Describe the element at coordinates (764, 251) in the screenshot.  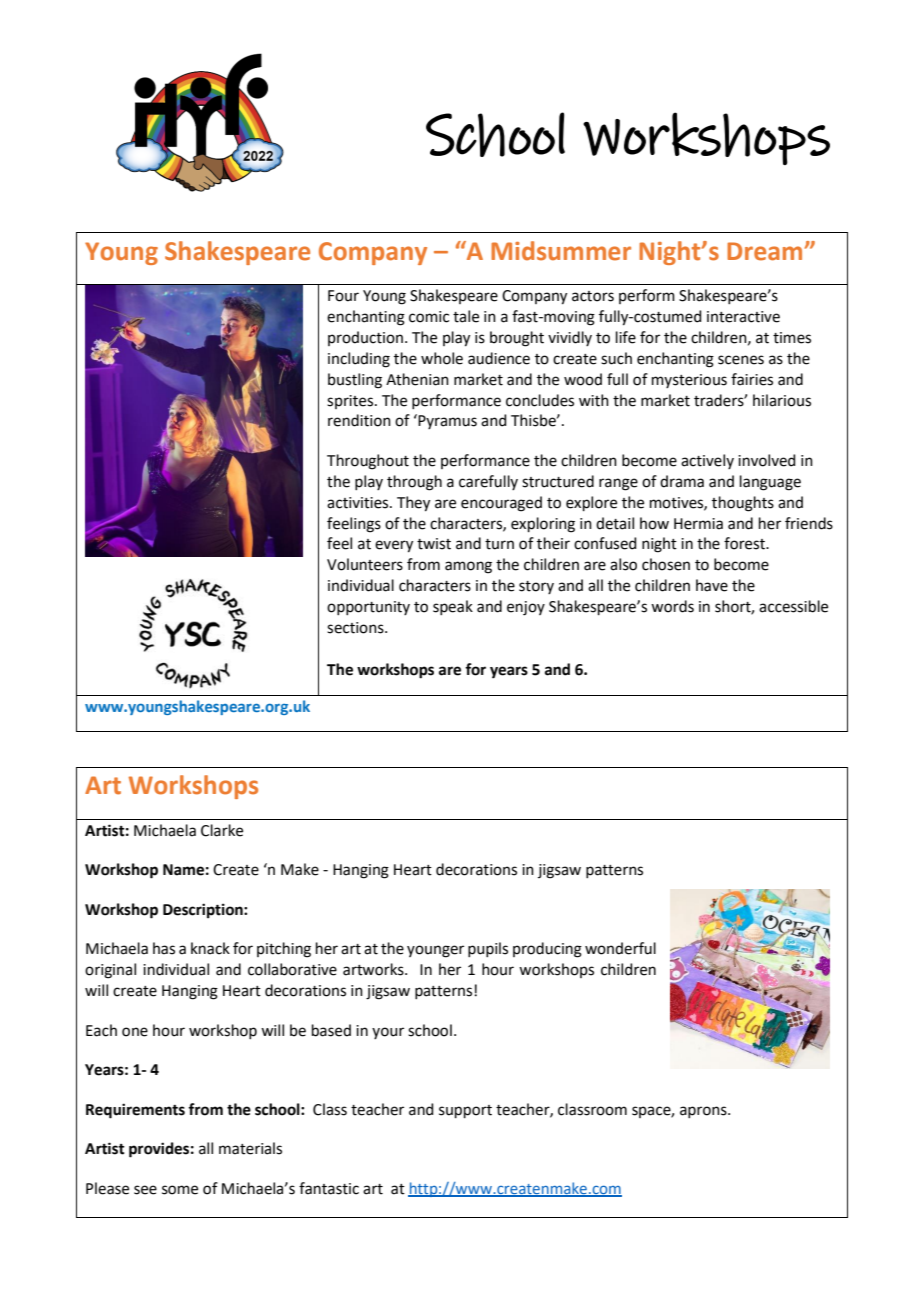
I see `Dream` at that location.
